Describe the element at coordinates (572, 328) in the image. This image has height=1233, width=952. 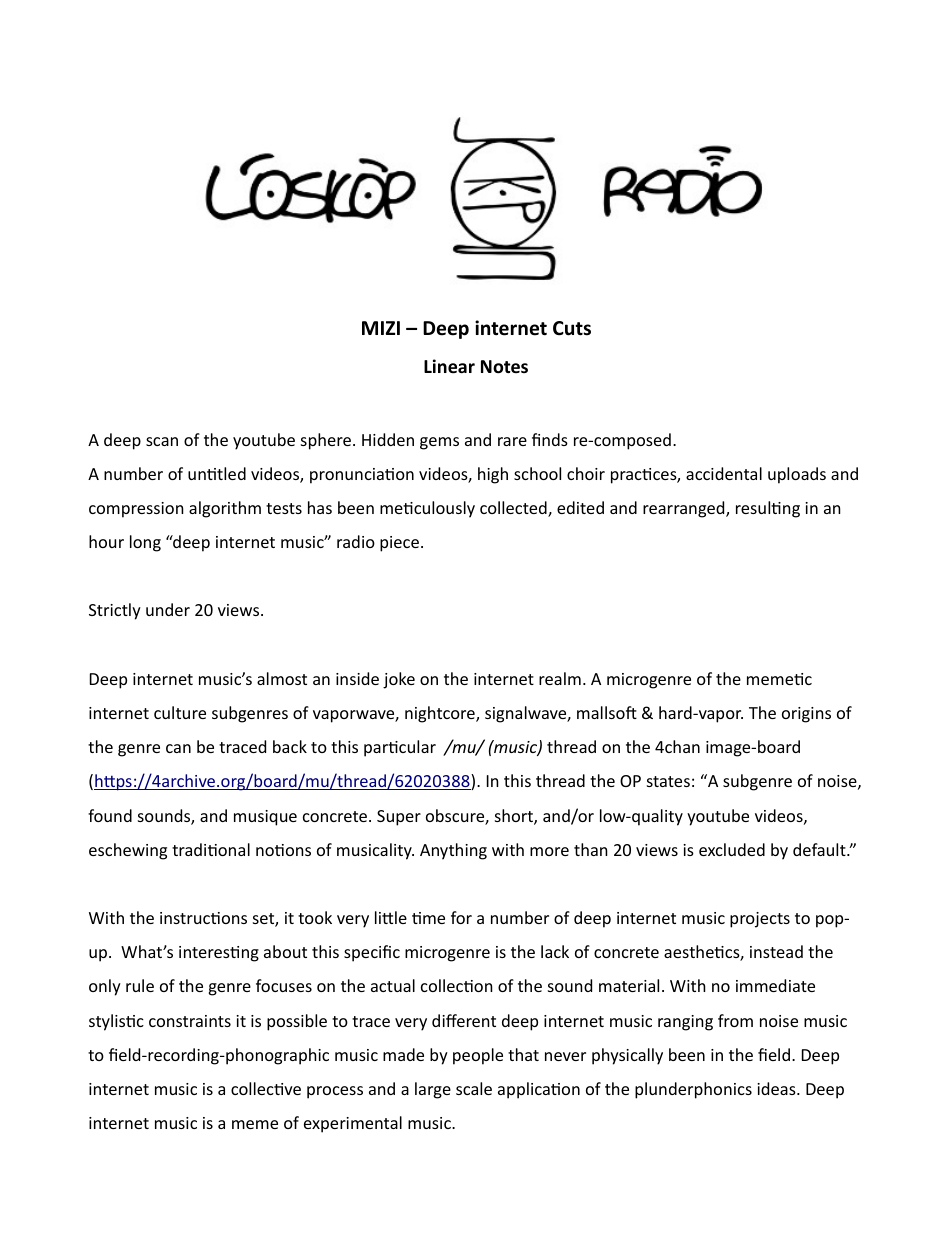
I see `Cuts` at that location.
